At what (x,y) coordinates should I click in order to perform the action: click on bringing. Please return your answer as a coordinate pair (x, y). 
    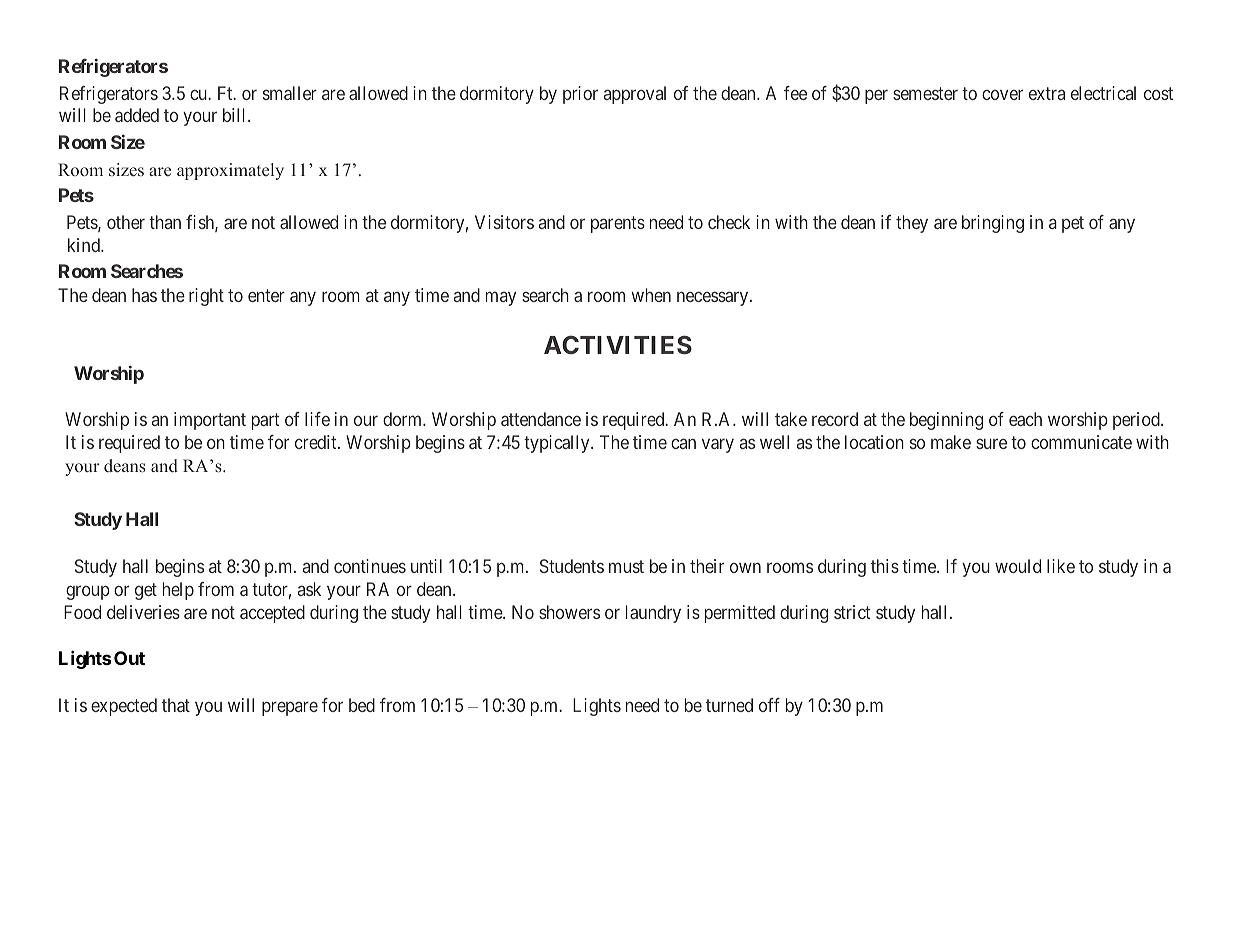
    Looking at the image, I should click on (993, 224).
